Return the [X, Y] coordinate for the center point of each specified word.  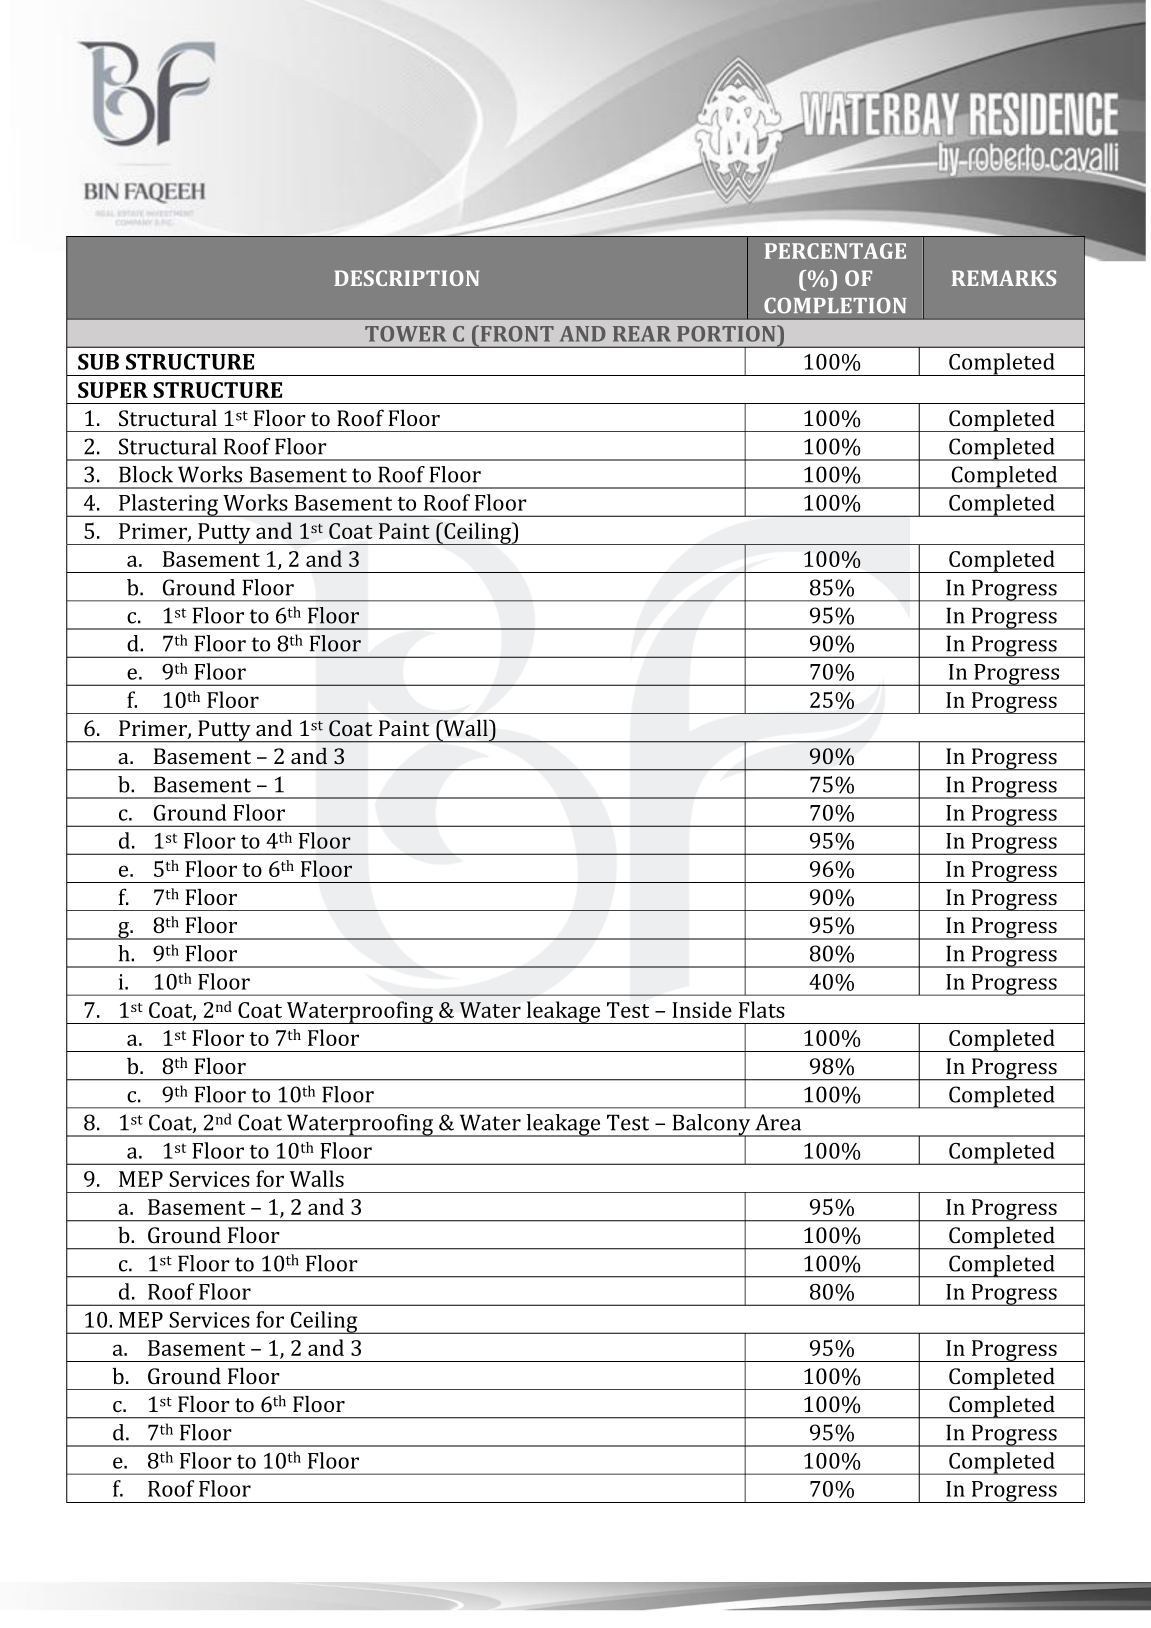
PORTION [727, 333]
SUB [98, 362]
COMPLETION [835, 305]
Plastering [169, 505]
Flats [762, 1009]
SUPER [113, 390]
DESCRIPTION [406, 278]
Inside [702, 1009]
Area [778, 1122]
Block [146, 474]
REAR [642, 334]
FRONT [516, 333]
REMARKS [1004, 278]
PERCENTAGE [835, 251]
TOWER [405, 334]
